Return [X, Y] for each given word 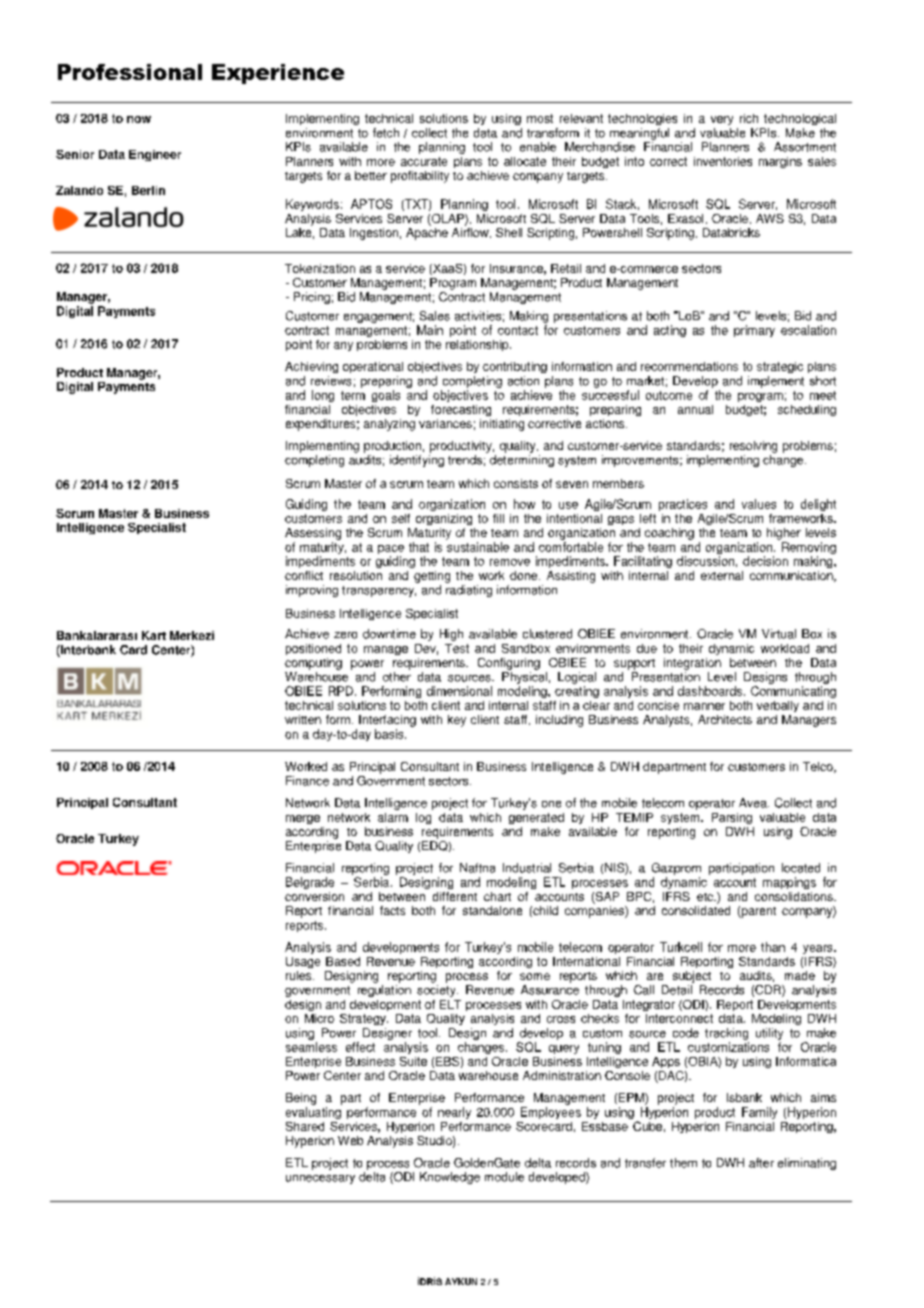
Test [457, 648]
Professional [130, 72]
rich [749, 118]
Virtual [779, 634]
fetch [386, 133]
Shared [305, 1126]
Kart [154, 635]
